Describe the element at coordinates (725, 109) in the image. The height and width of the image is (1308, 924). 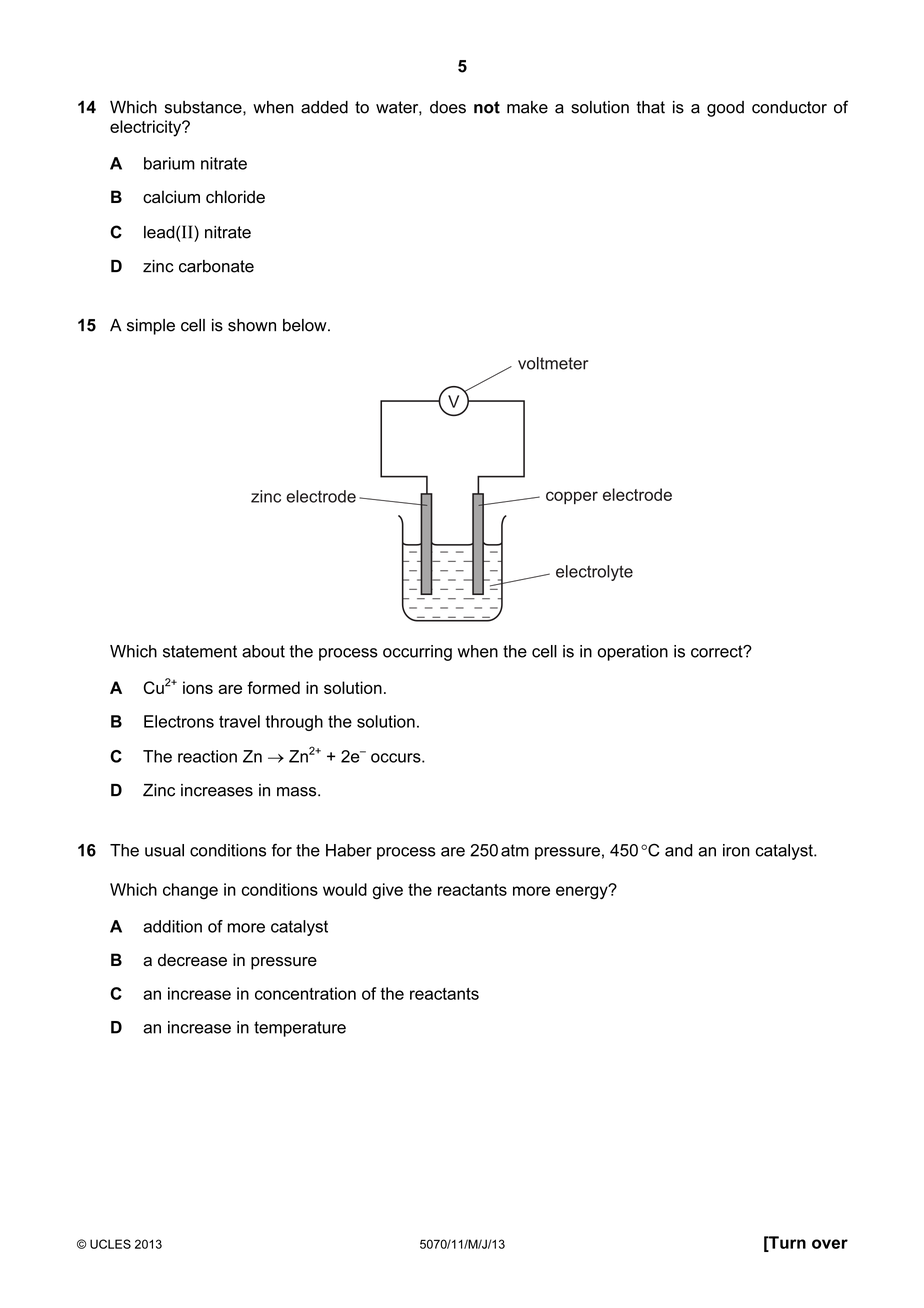
I see `good` at that location.
